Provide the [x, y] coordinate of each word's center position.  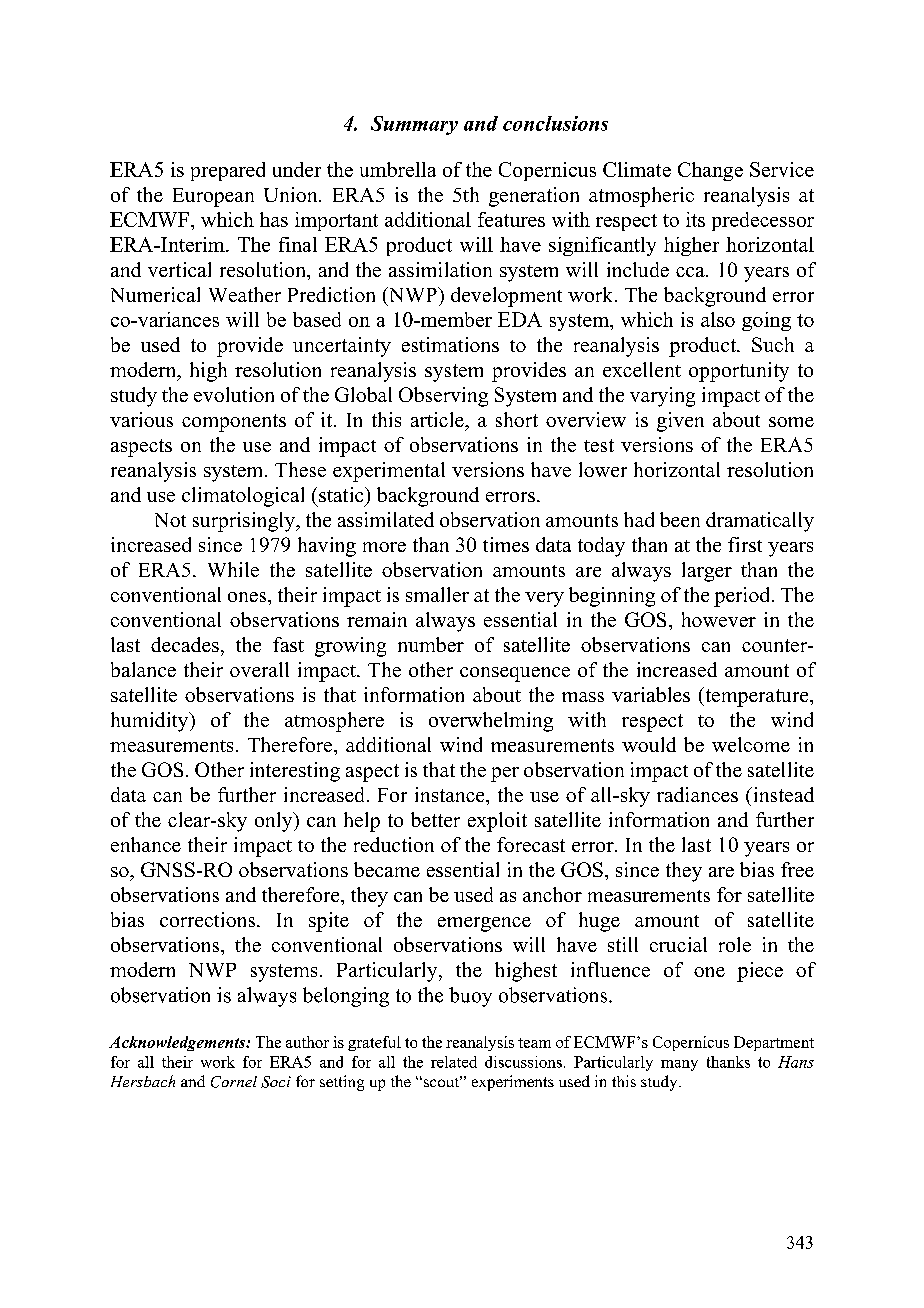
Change [710, 171]
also [718, 319]
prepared [228, 171]
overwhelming [491, 722]
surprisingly [245, 522]
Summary [414, 125]
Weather [245, 294]
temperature [757, 697]
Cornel [234, 1082]
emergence [484, 924]
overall [259, 669]
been [680, 519]
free [797, 869]
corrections [209, 919]
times [506, 544]
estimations [450, 344]
